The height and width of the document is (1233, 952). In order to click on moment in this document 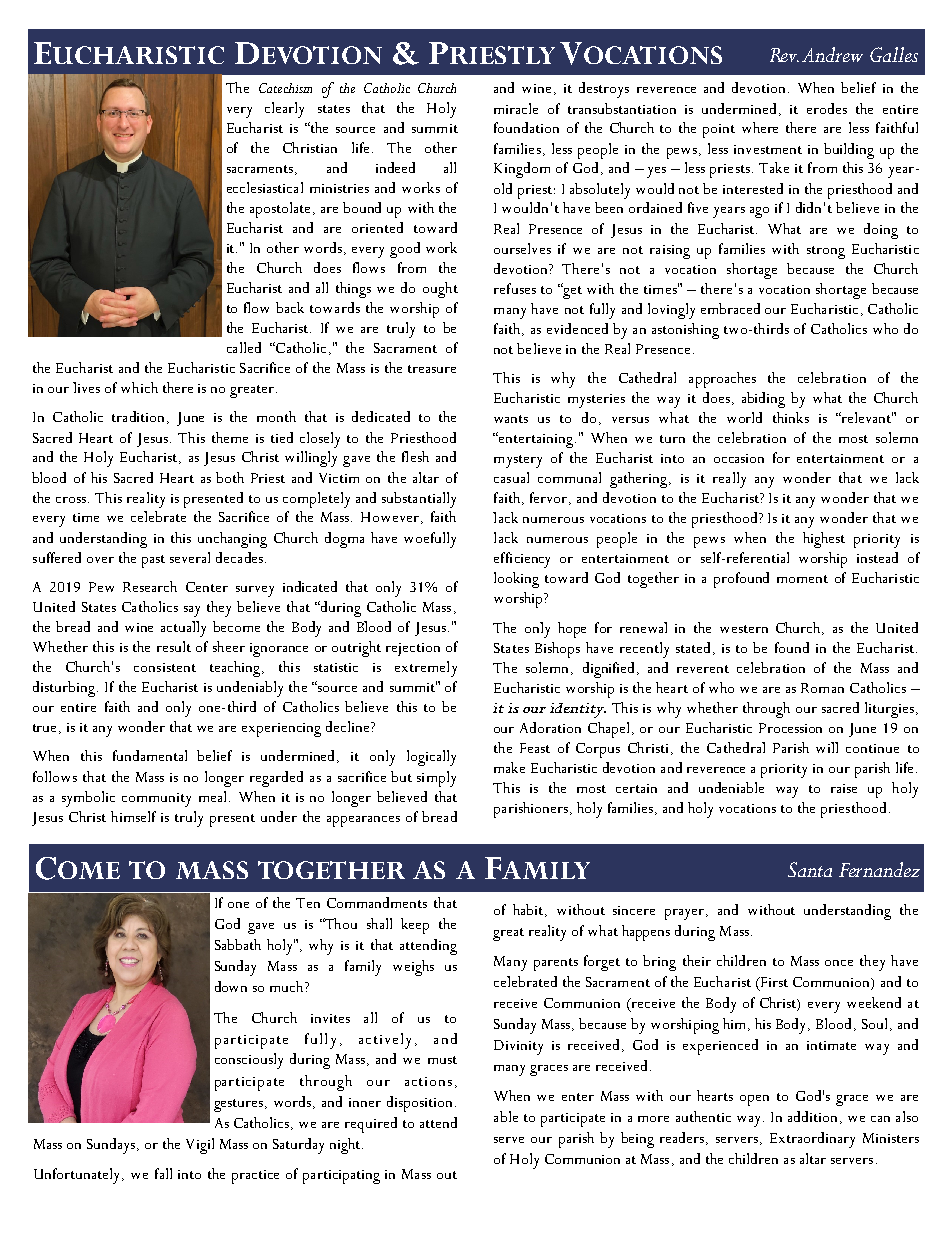, I will do `click(802, 579)`.
